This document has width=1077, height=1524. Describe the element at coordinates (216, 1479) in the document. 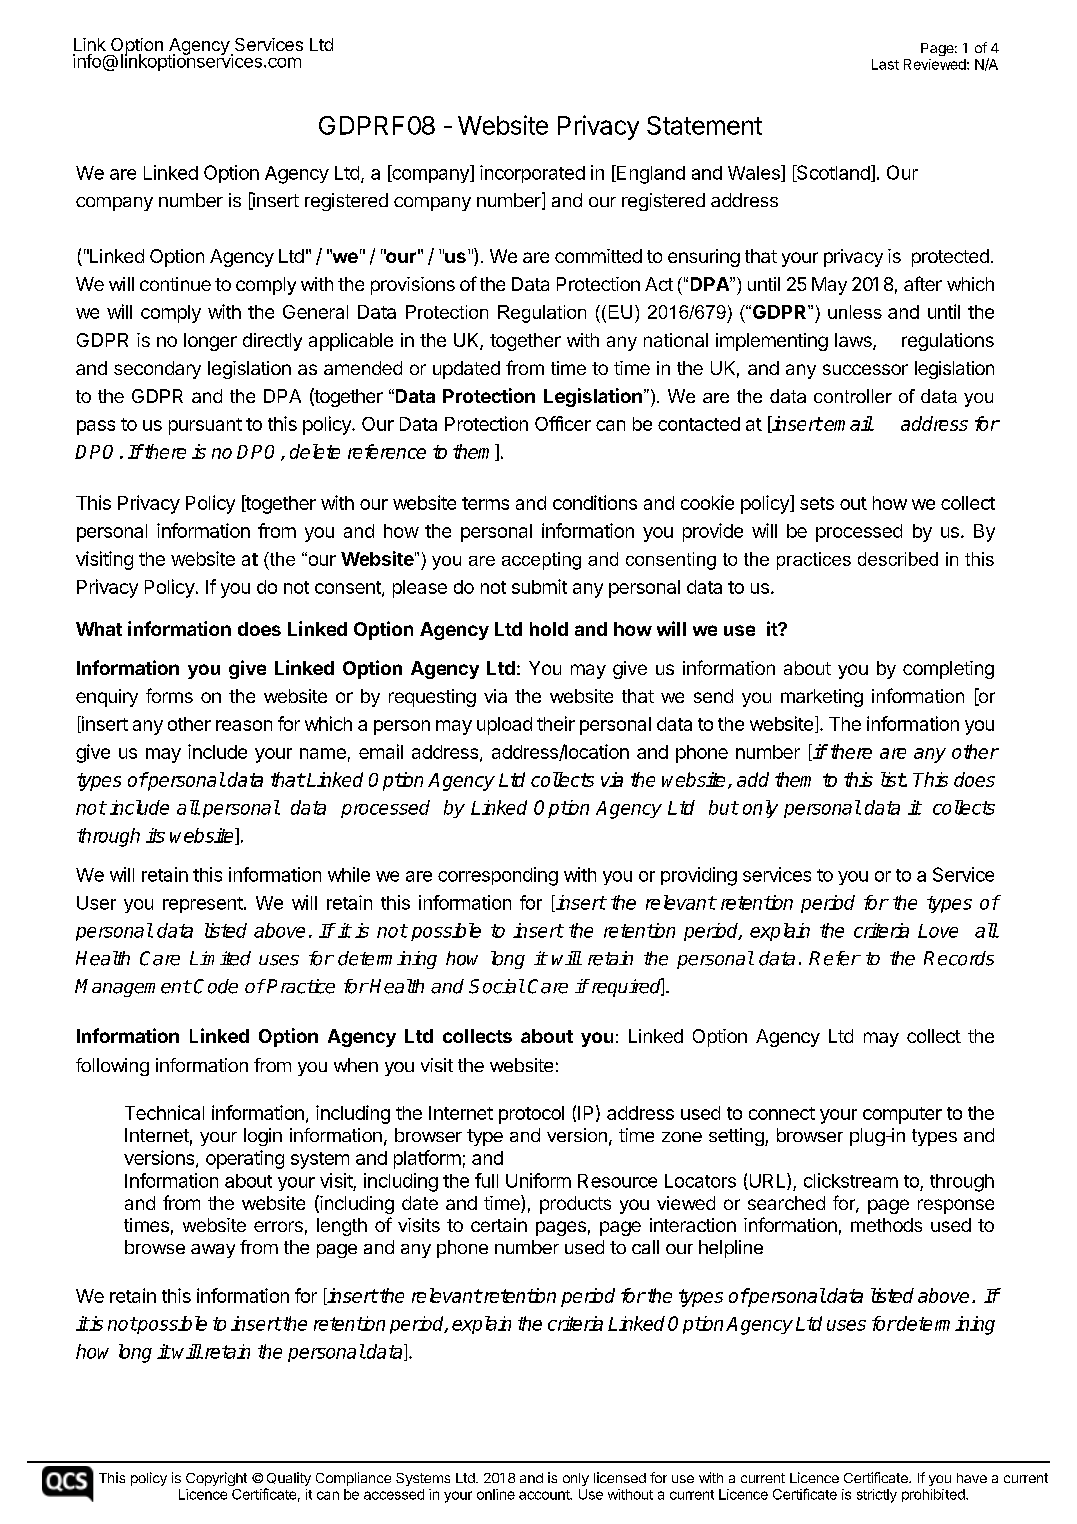

I see `Copyright` at that location.
